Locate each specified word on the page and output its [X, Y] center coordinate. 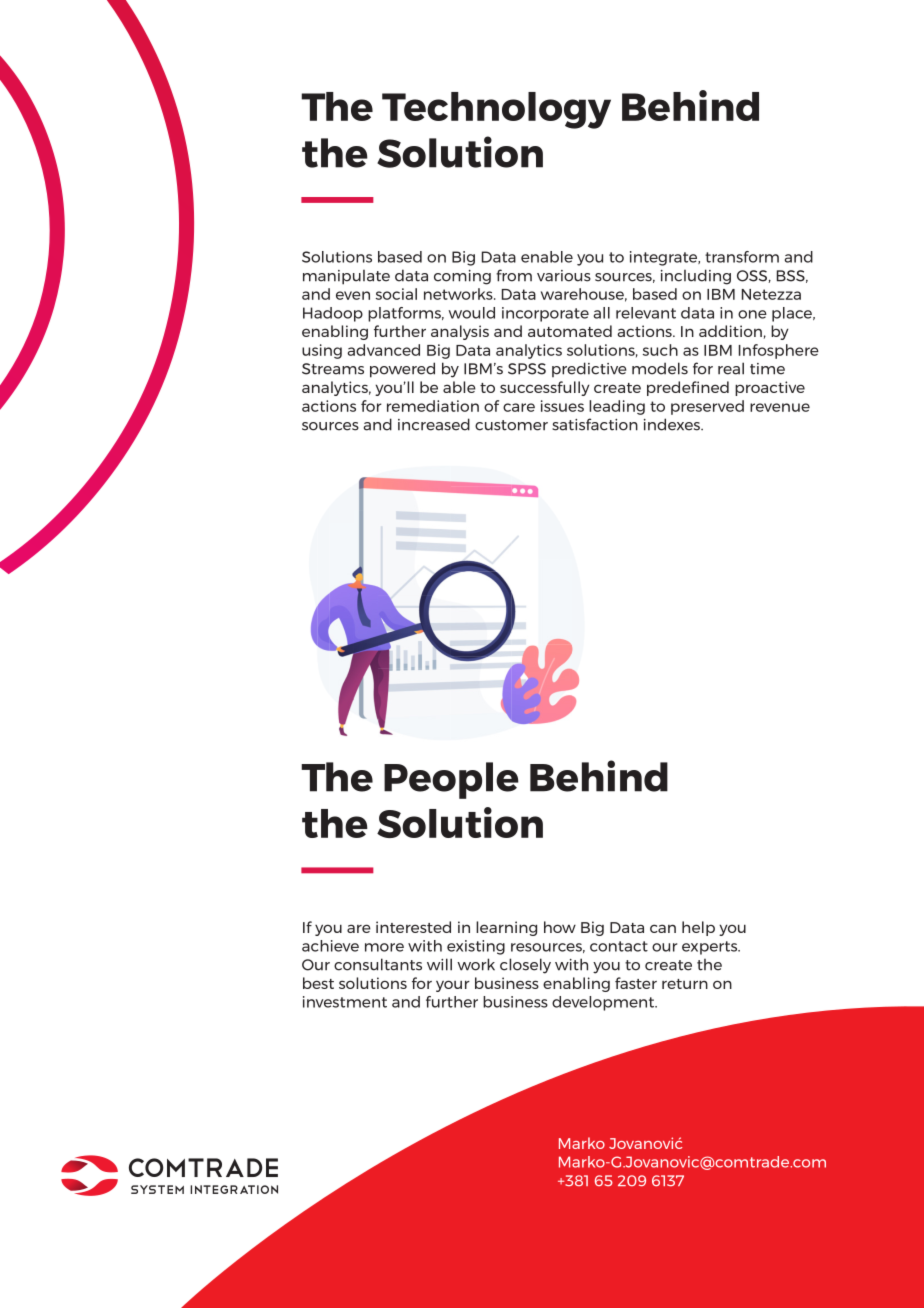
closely [525, 966]
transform [742, 257]
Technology [496, 110]
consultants [378, 964]
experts [710, 948]
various [564, 276]
